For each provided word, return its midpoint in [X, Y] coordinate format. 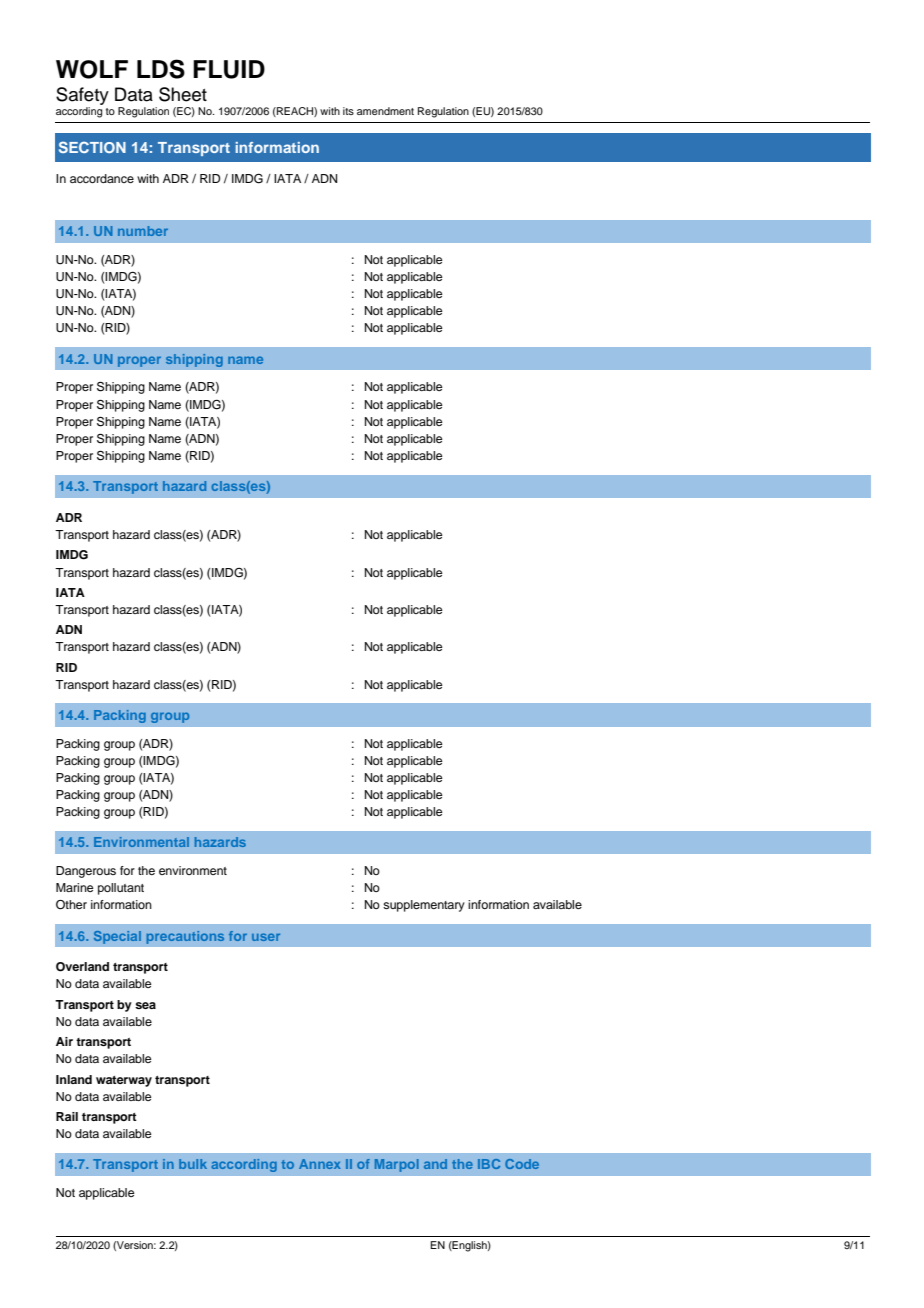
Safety [82, 97]
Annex [320, 1164]
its [348, 111]
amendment [385, 111]
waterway [124, 1081]
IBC [489, 1164]
